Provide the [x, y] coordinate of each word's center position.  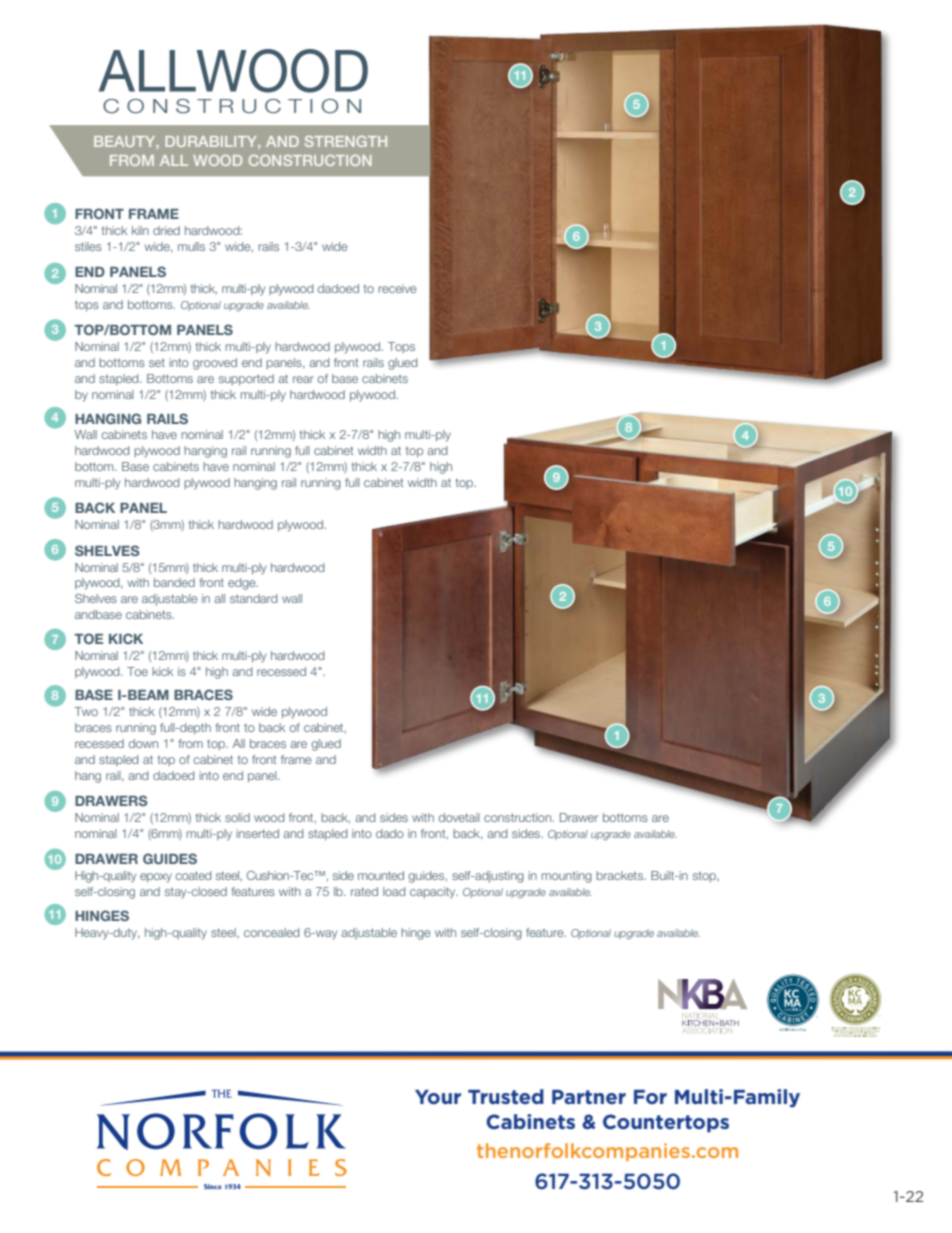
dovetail [459, 817]
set [157, 363]
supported [246, 380]
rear [303, 379]
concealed [271, 932]
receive [397, 288]
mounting [566, 877]
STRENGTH [346, 141]
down [143, 743]
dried [166, 230]
